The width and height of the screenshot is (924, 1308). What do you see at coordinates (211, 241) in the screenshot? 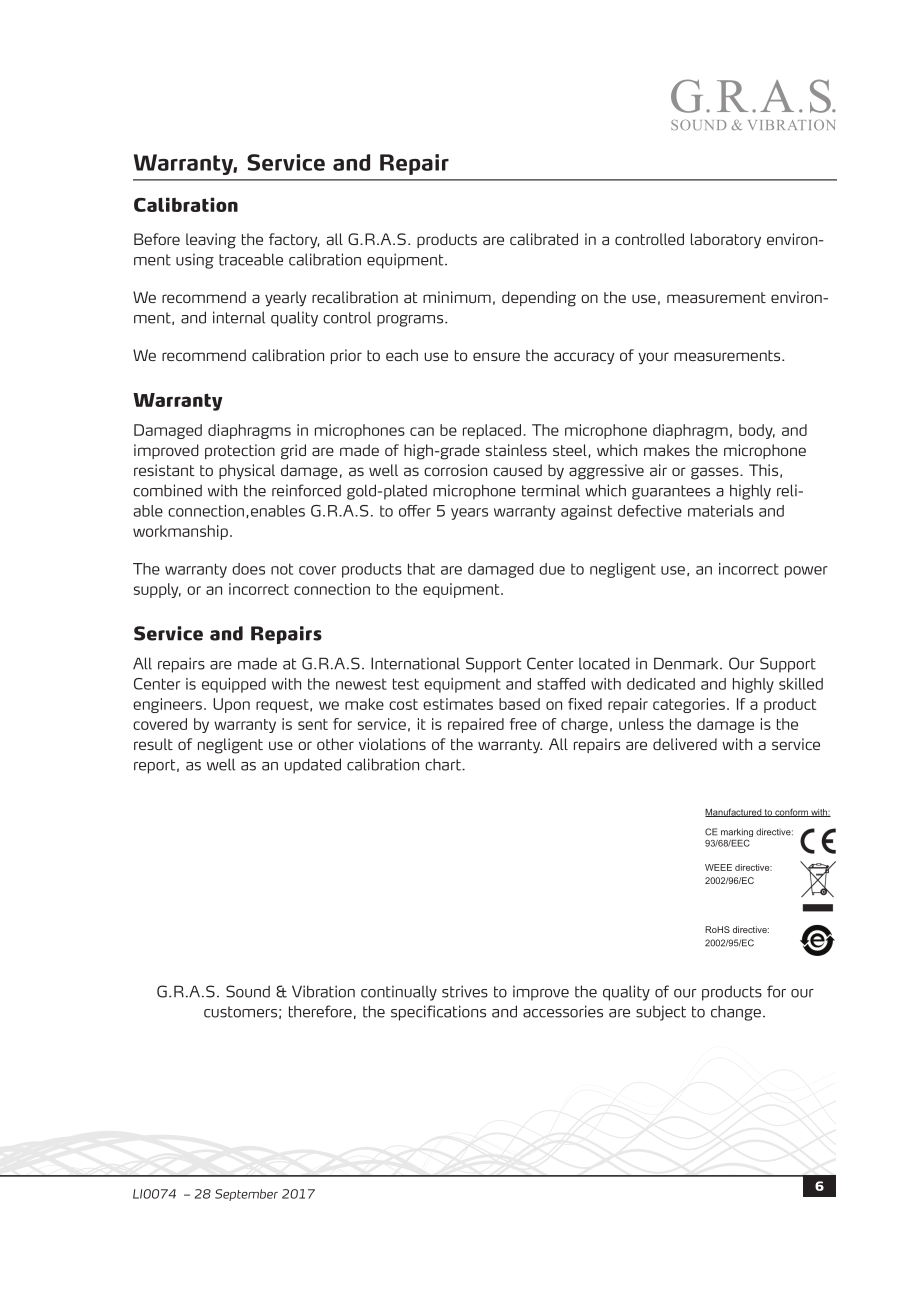
I see `leaving` at bounding box center [211, 241].
